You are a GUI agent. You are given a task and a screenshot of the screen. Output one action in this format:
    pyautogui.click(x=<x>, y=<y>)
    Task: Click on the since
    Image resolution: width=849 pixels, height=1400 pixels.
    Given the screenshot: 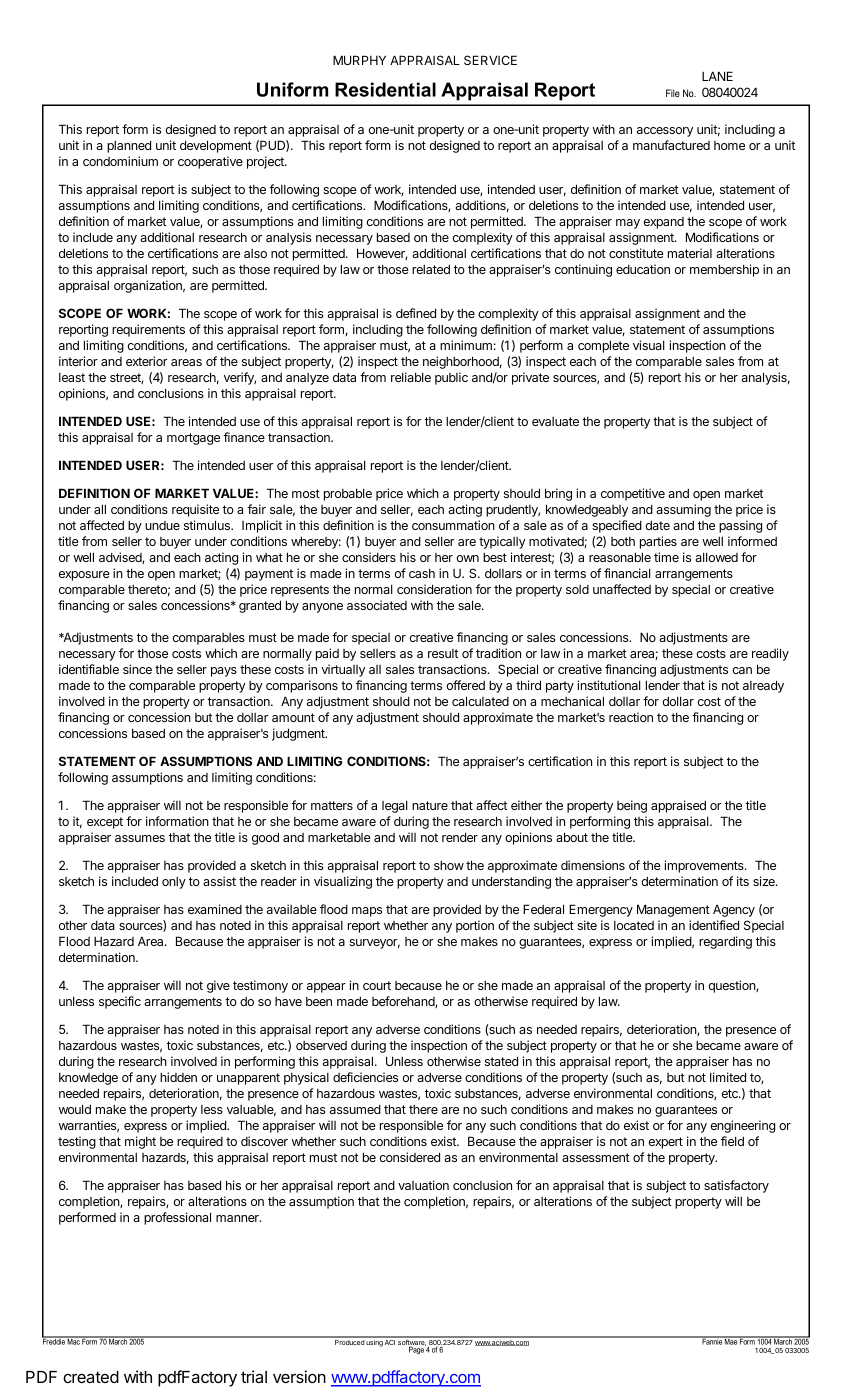 What is the action you would take?
    pyautogui.click(x=137, y=669)
